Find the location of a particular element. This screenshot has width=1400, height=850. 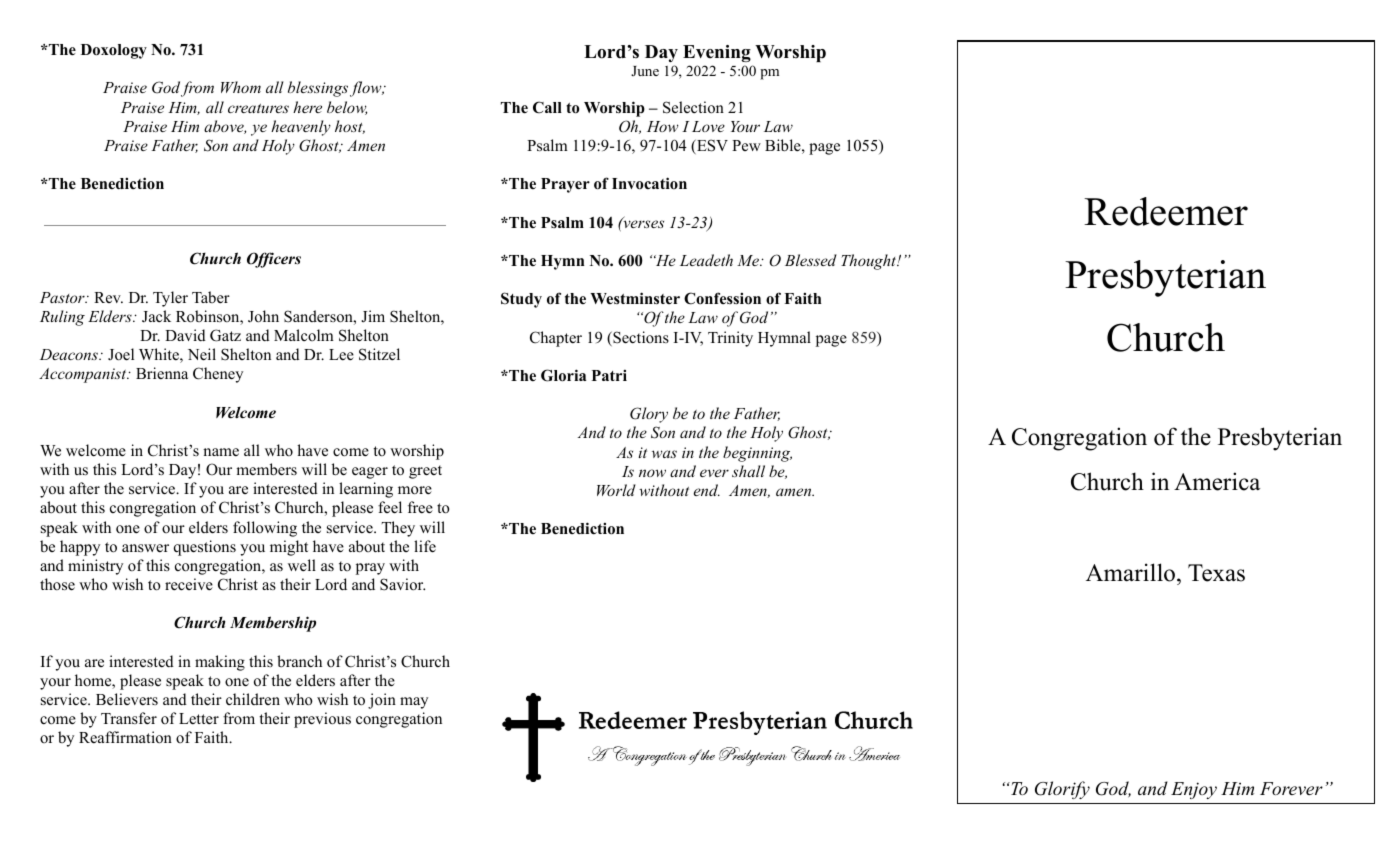

Patri is located at coordinates (609, 375).
